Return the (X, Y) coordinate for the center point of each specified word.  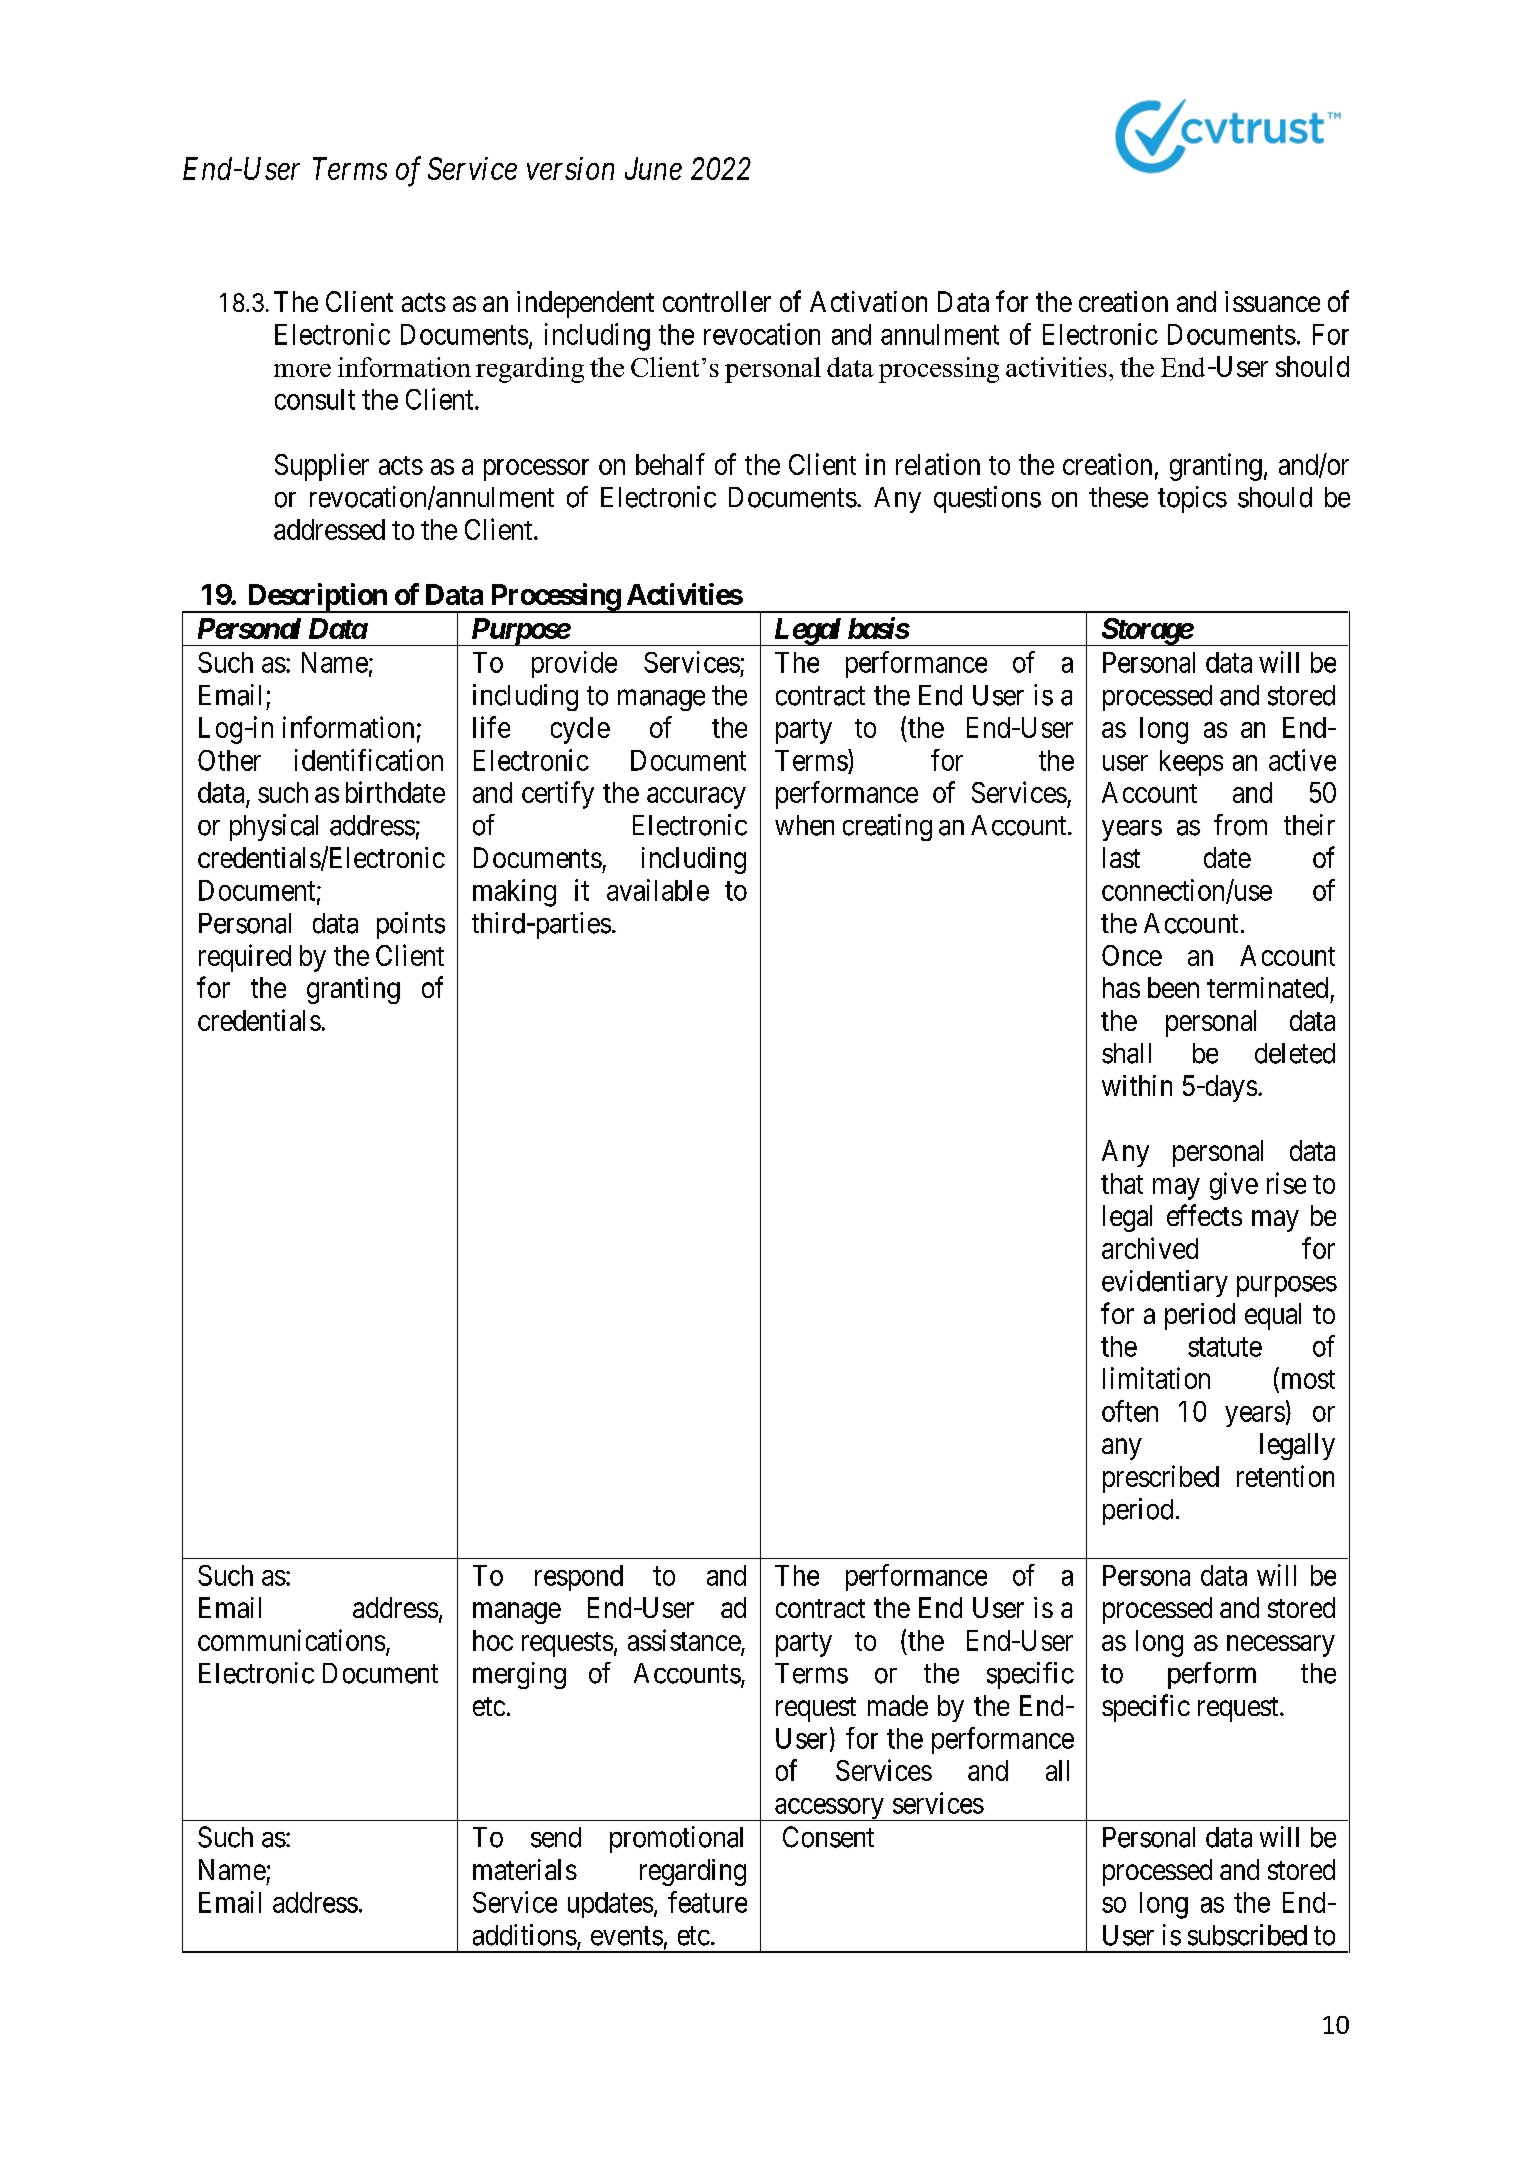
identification (369, 760)
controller (717, 301)
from (1240, 825)
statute (1225, 1347)
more (302, 370)
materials (525, 1869)
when (804, 825)
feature (707, 1902)
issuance (1272, 301)
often (1130, 1411)
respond (579, 1578)
